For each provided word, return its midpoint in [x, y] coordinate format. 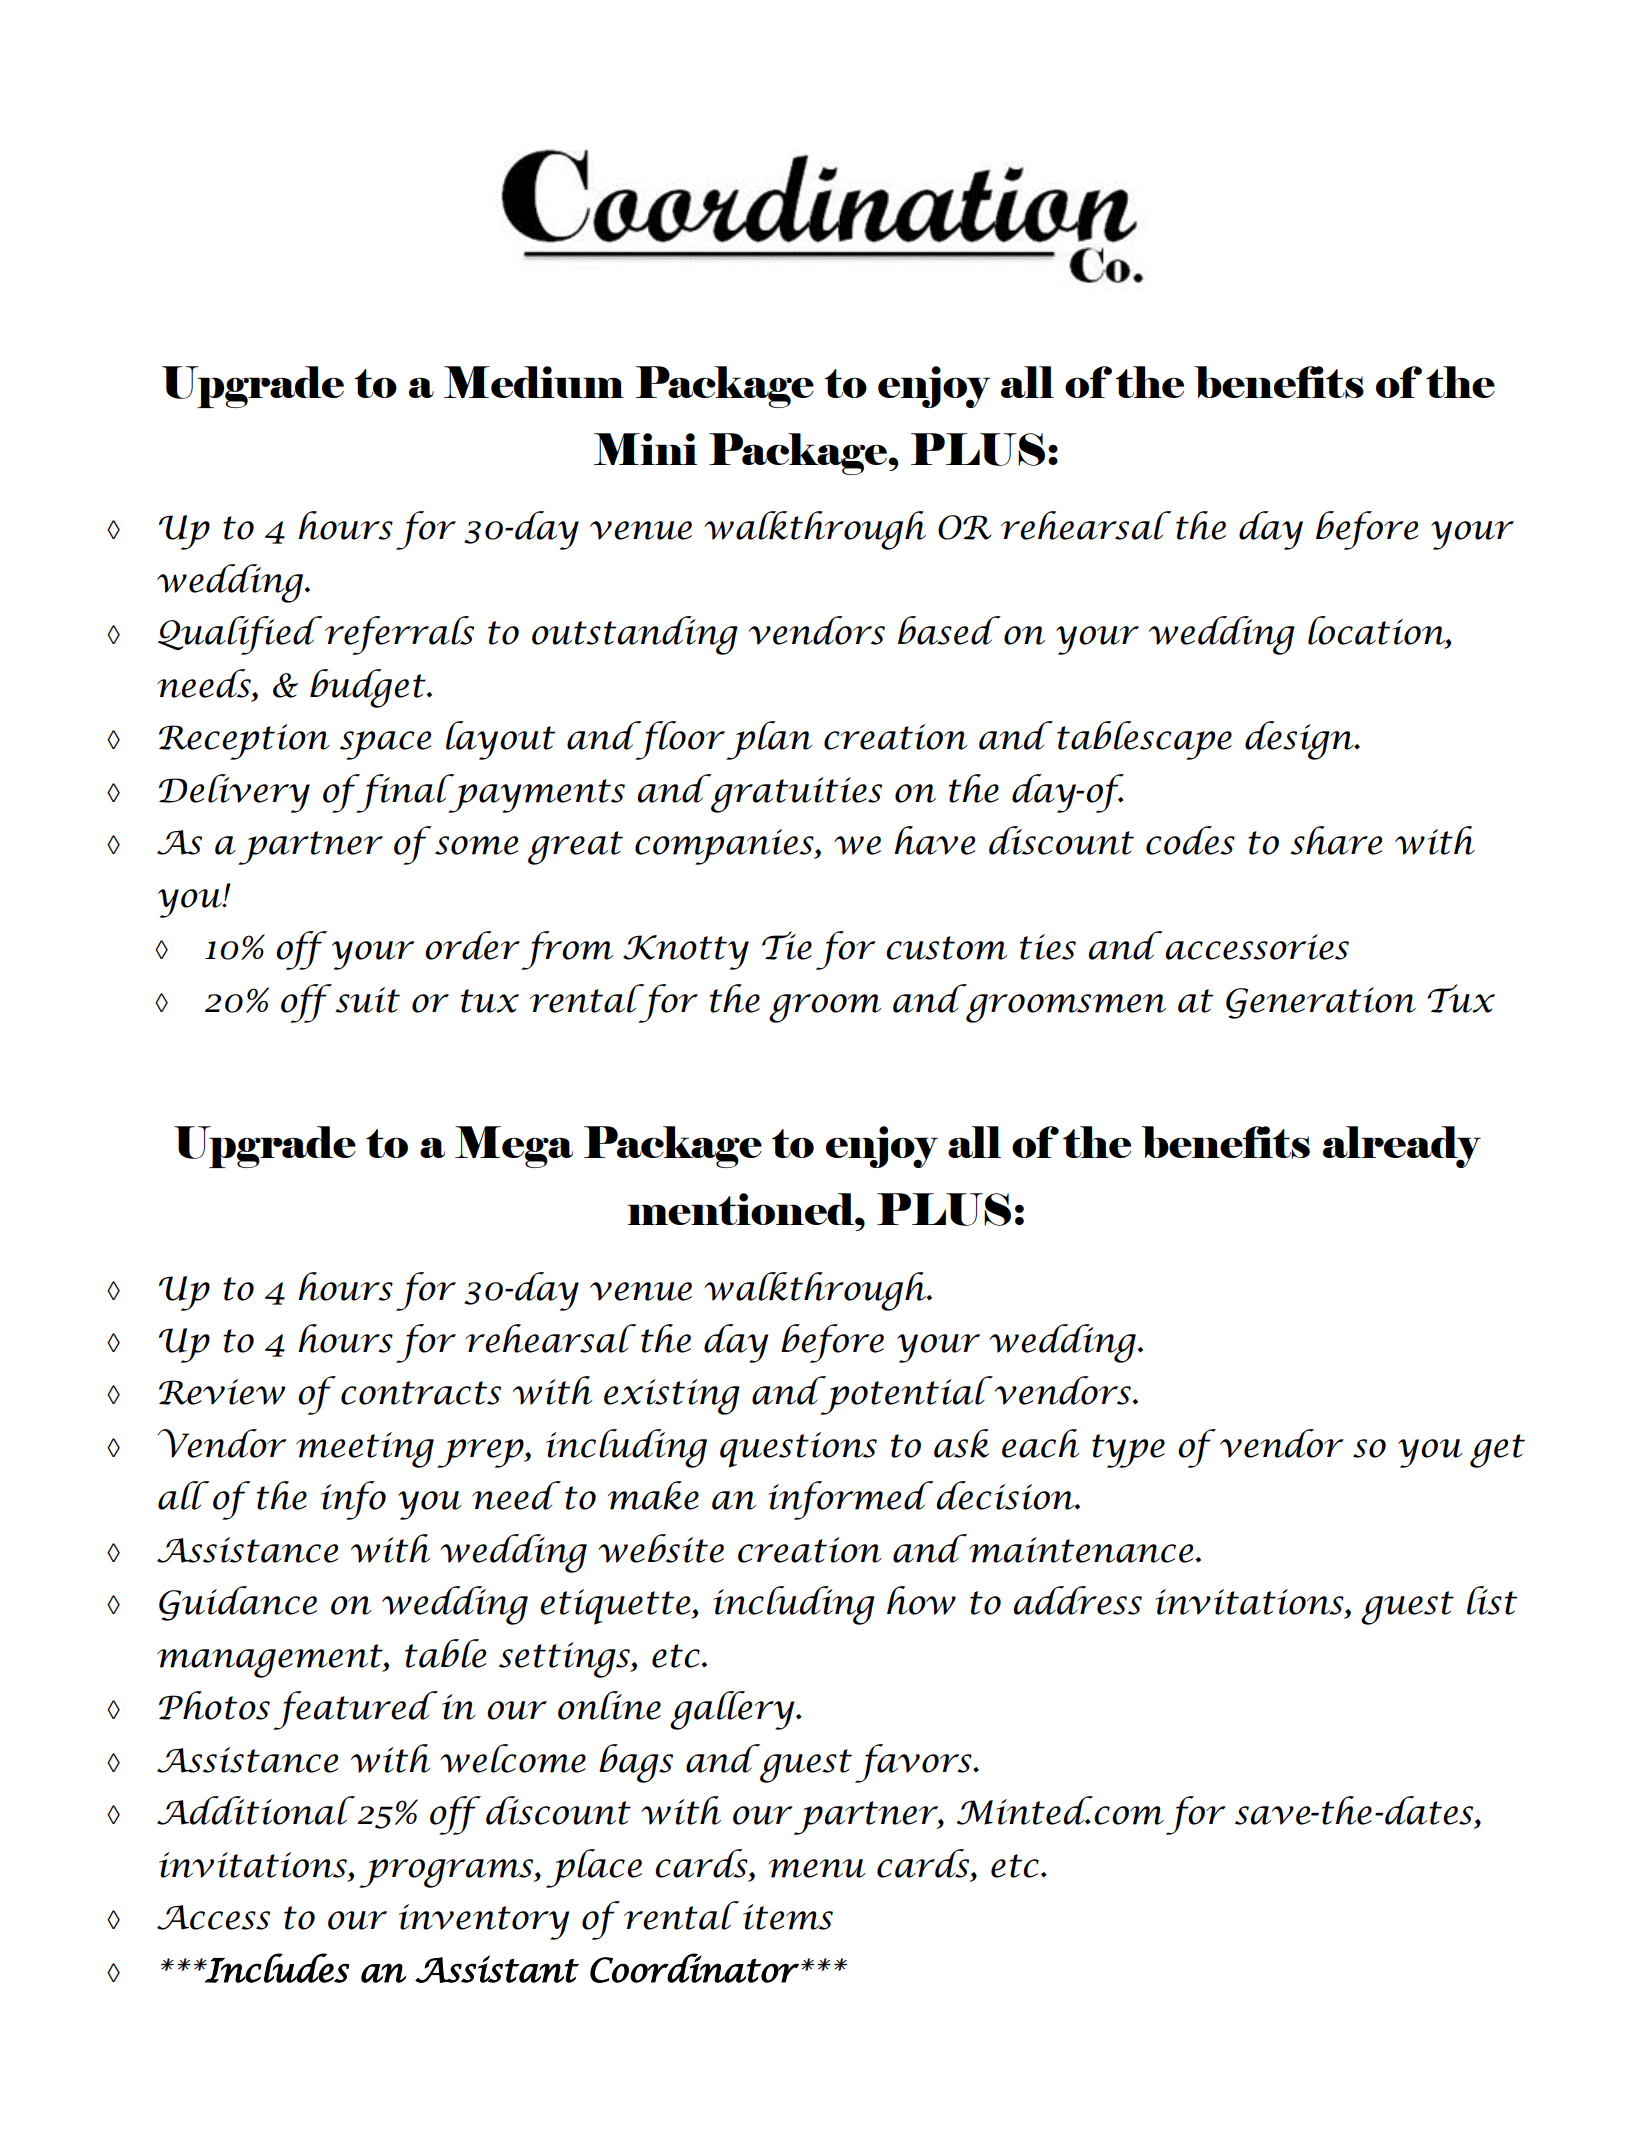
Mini [646, 449]
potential [905, 1395]
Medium [534, 382]
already [1402, 1147]
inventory [484, 1922]
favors [914, 1763]
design [1300, 740]
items [788, 1917]
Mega [514, 1147]
